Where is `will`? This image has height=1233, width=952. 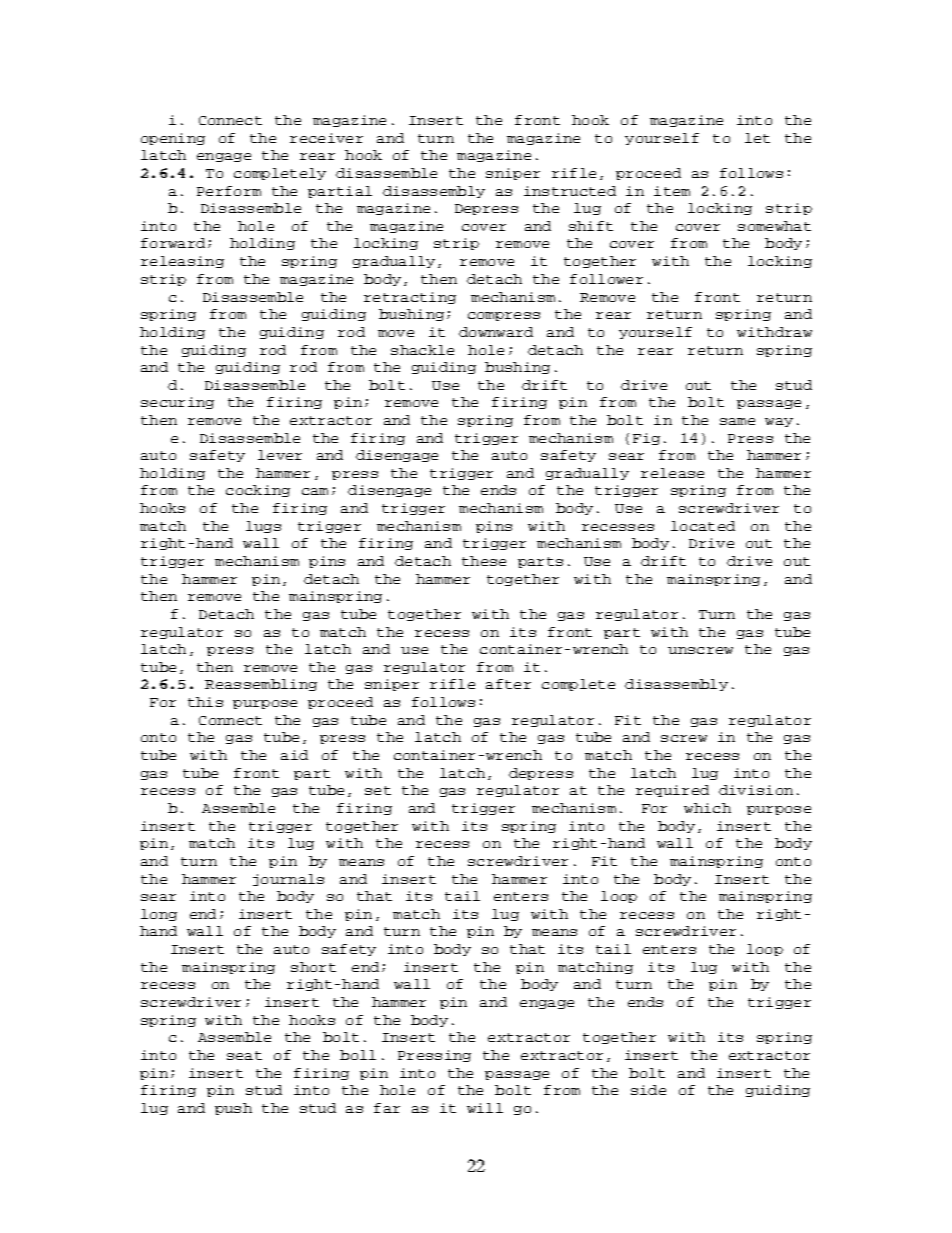 will is located at coordinates (485, 1108).
